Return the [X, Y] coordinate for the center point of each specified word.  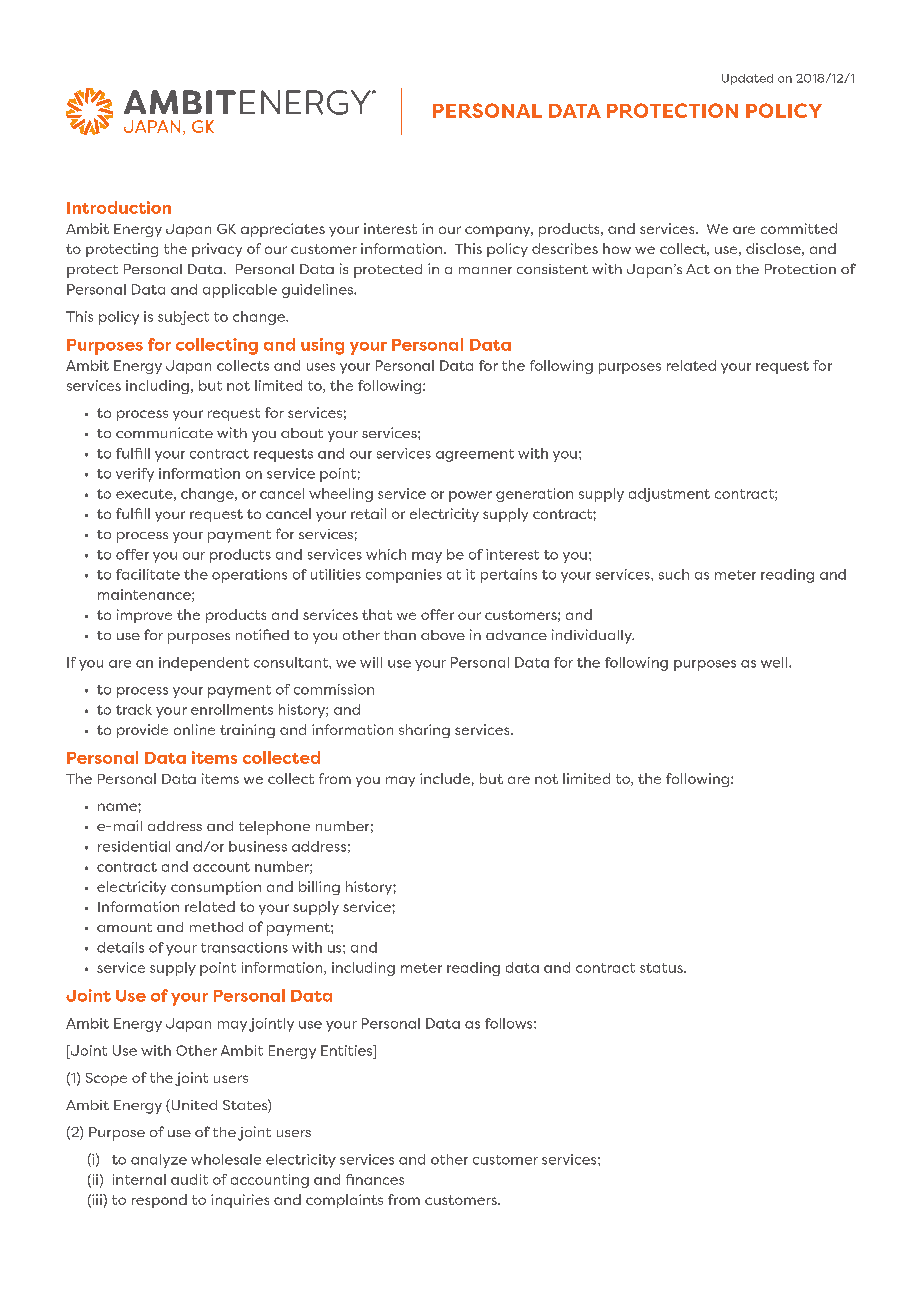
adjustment [669, 495]
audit [189, 1179]
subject [183, 318]
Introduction [119, 207]
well [775, 662]
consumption [216, 888]
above [443, 635]
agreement [475, 455]
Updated [747, 79]
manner [485, 270]
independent [204, 664]
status [662, 968]
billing [319, 888]
